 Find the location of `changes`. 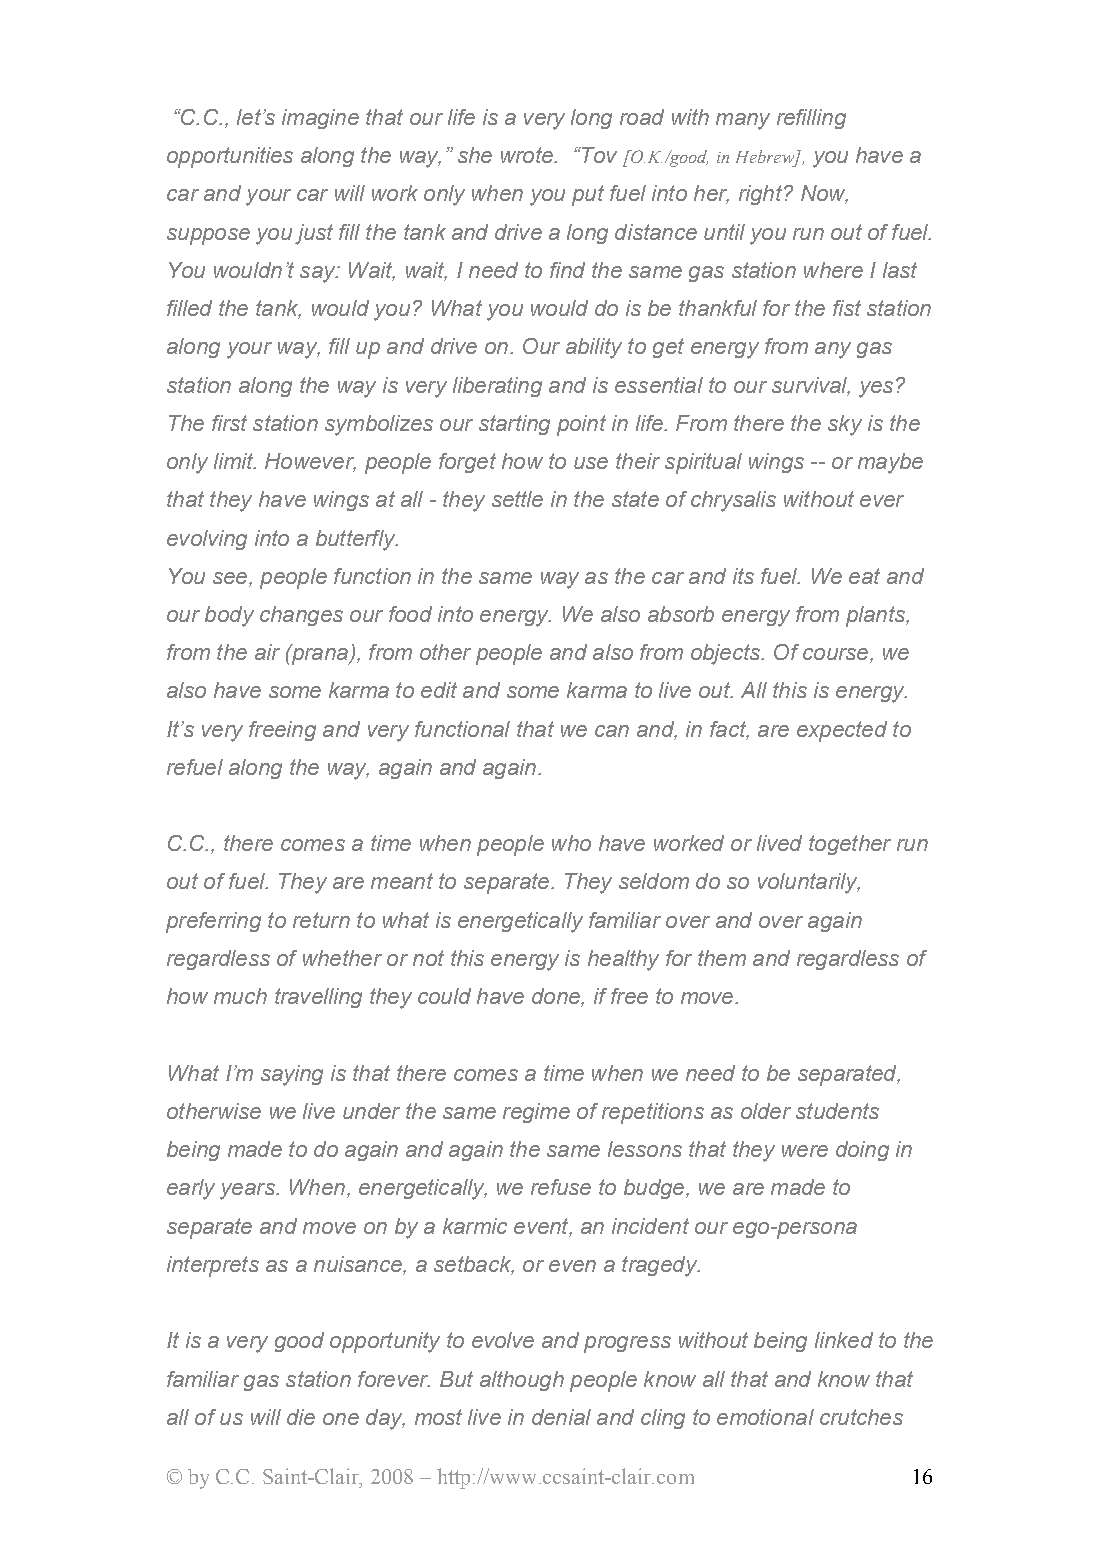

changes is located at coordinates (301, 616).
